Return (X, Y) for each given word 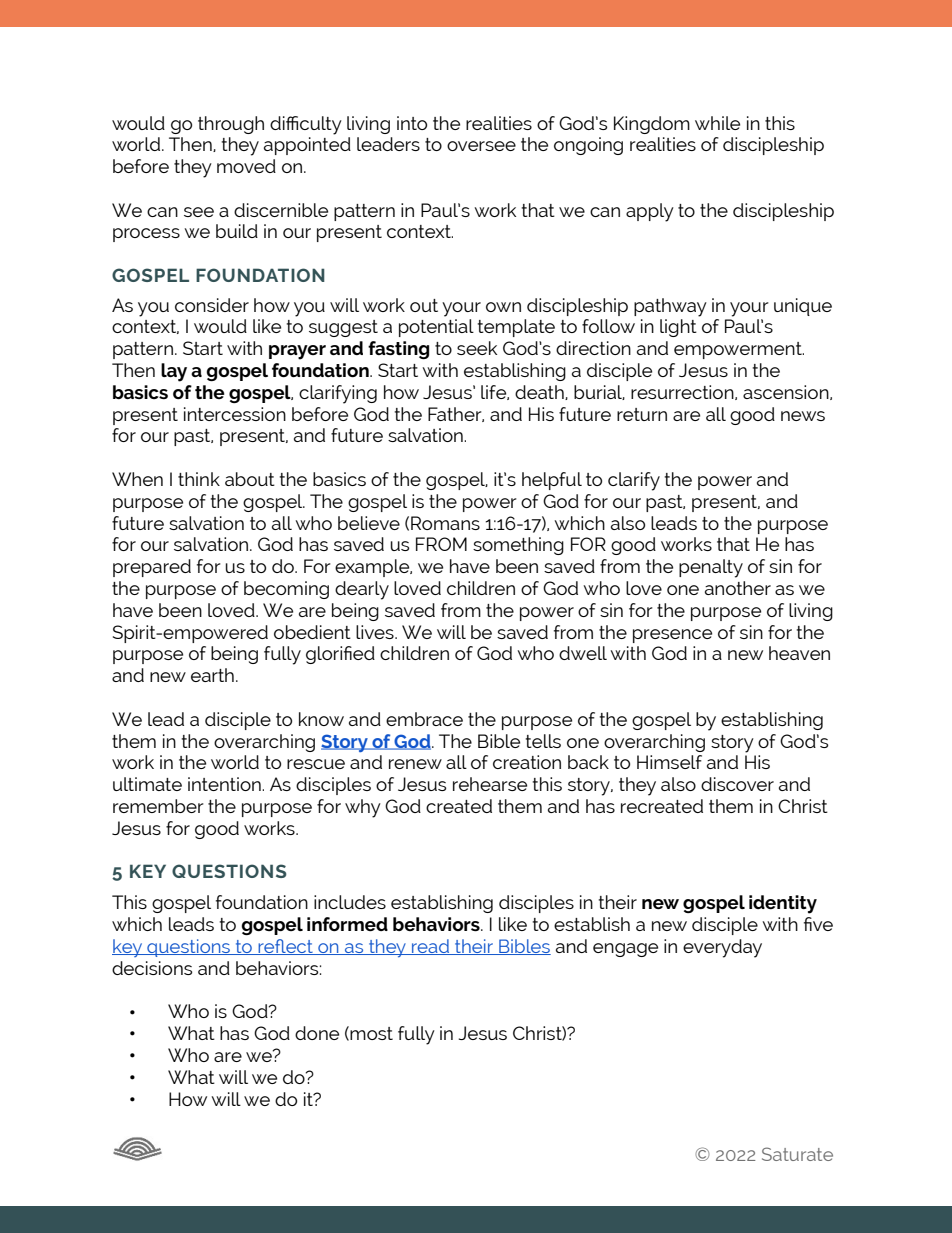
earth (212, 675)
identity (783, 904)
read (431, 947)
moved (246, 166)
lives (376, 632)
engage (625, 950)
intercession (235, 414)
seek (477, 348)
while (717, 123)
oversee (481, 146)
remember (158, 806)
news (803, 416)
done (317, 1033)
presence (672, 636)
